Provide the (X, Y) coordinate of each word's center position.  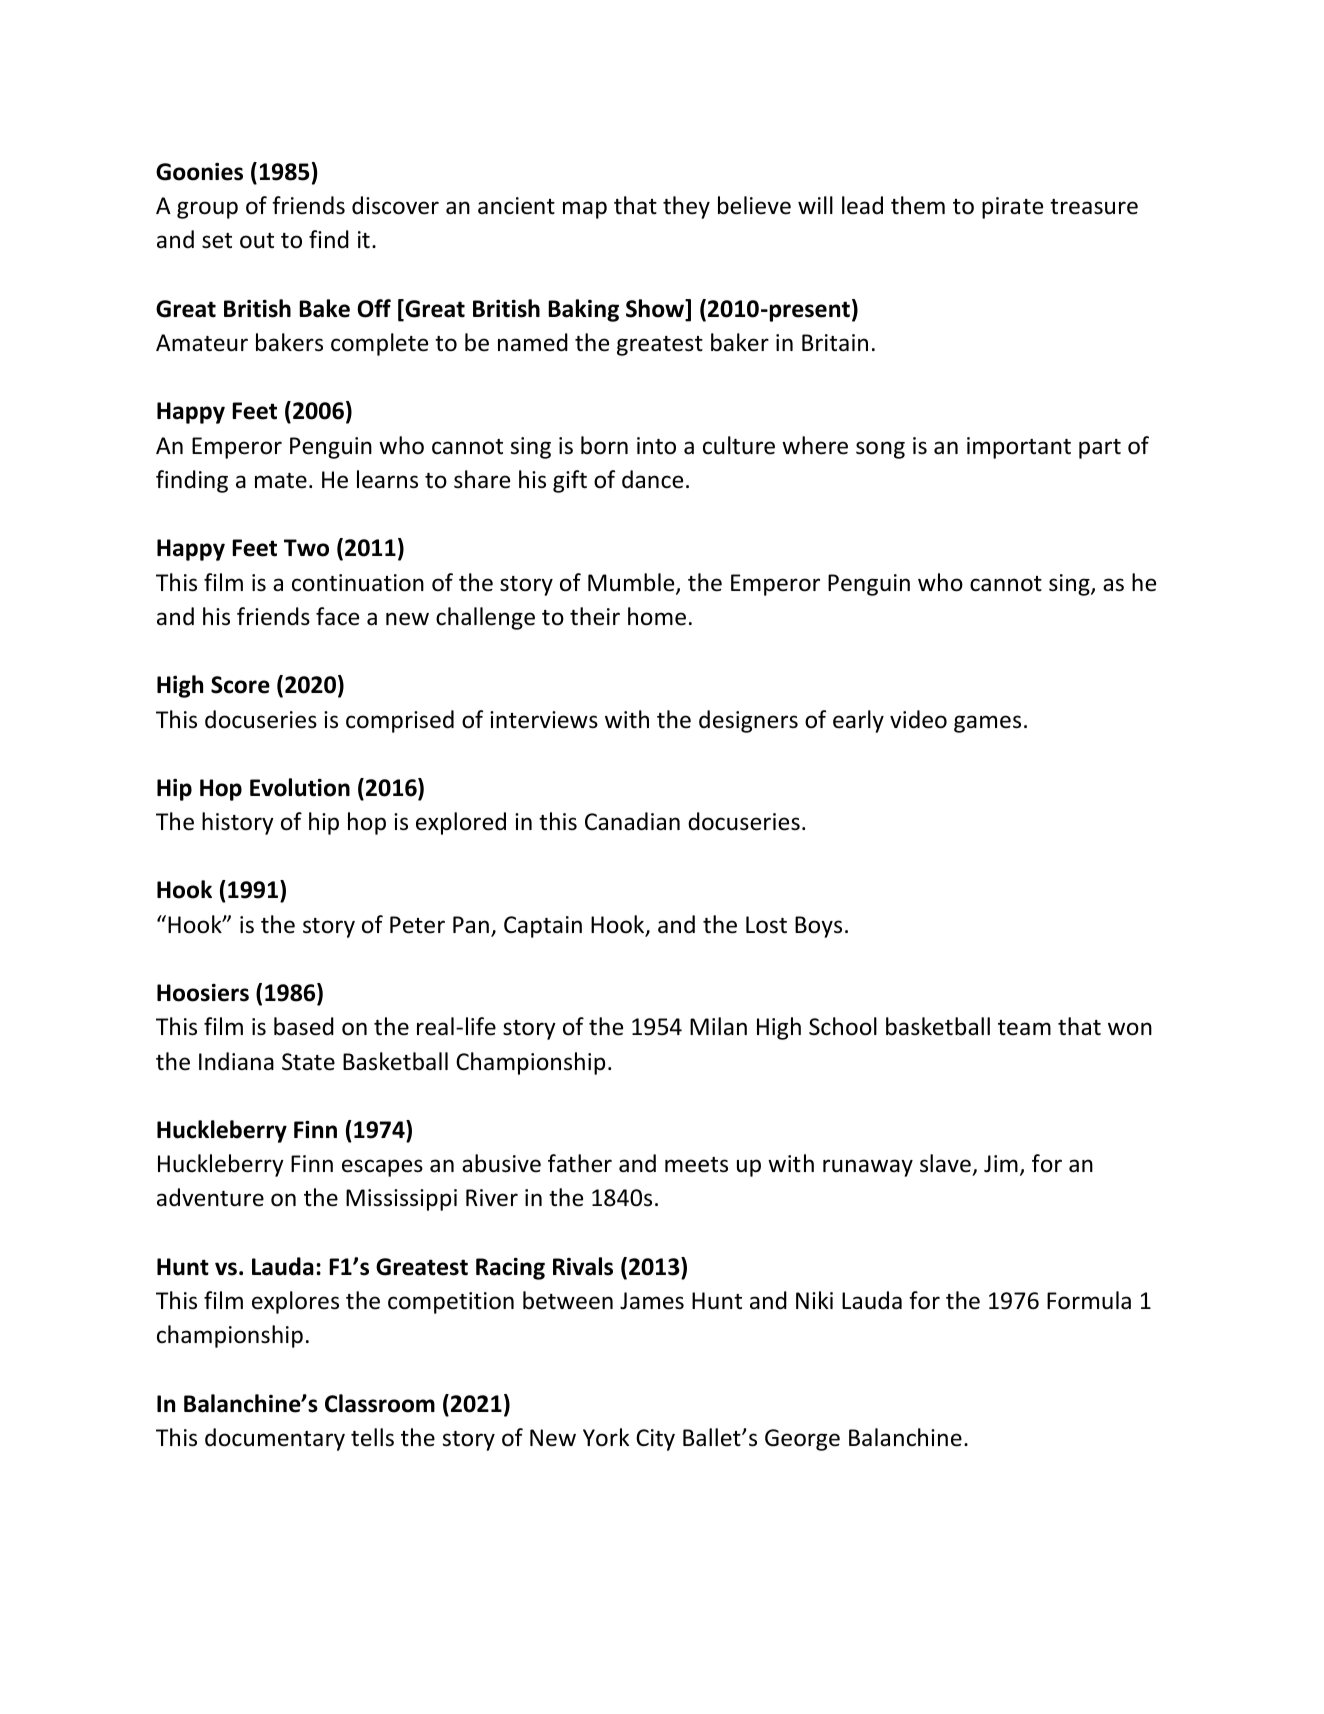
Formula (1089, 1300)
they (686, 207)
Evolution (300, 787)
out (257, 241)
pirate (1012, 208)
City (655, 1440)
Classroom (380, 1403)
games (987, 724)
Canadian (632, 821)
